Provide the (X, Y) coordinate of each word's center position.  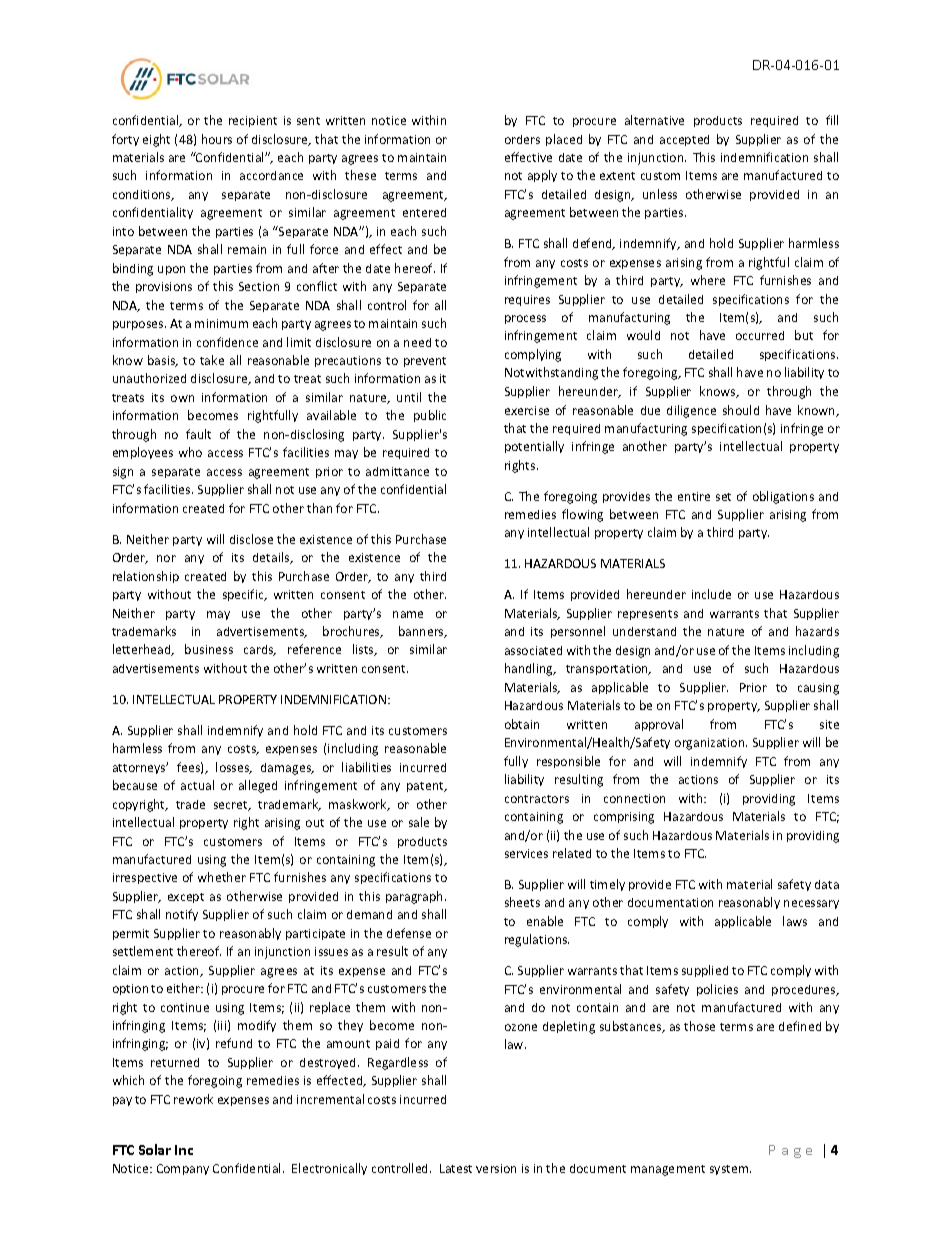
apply (542, 176)
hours (217, 139)
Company (183, 1169)
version (496, 1168)
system (730, 1170)
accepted (684, 140)
